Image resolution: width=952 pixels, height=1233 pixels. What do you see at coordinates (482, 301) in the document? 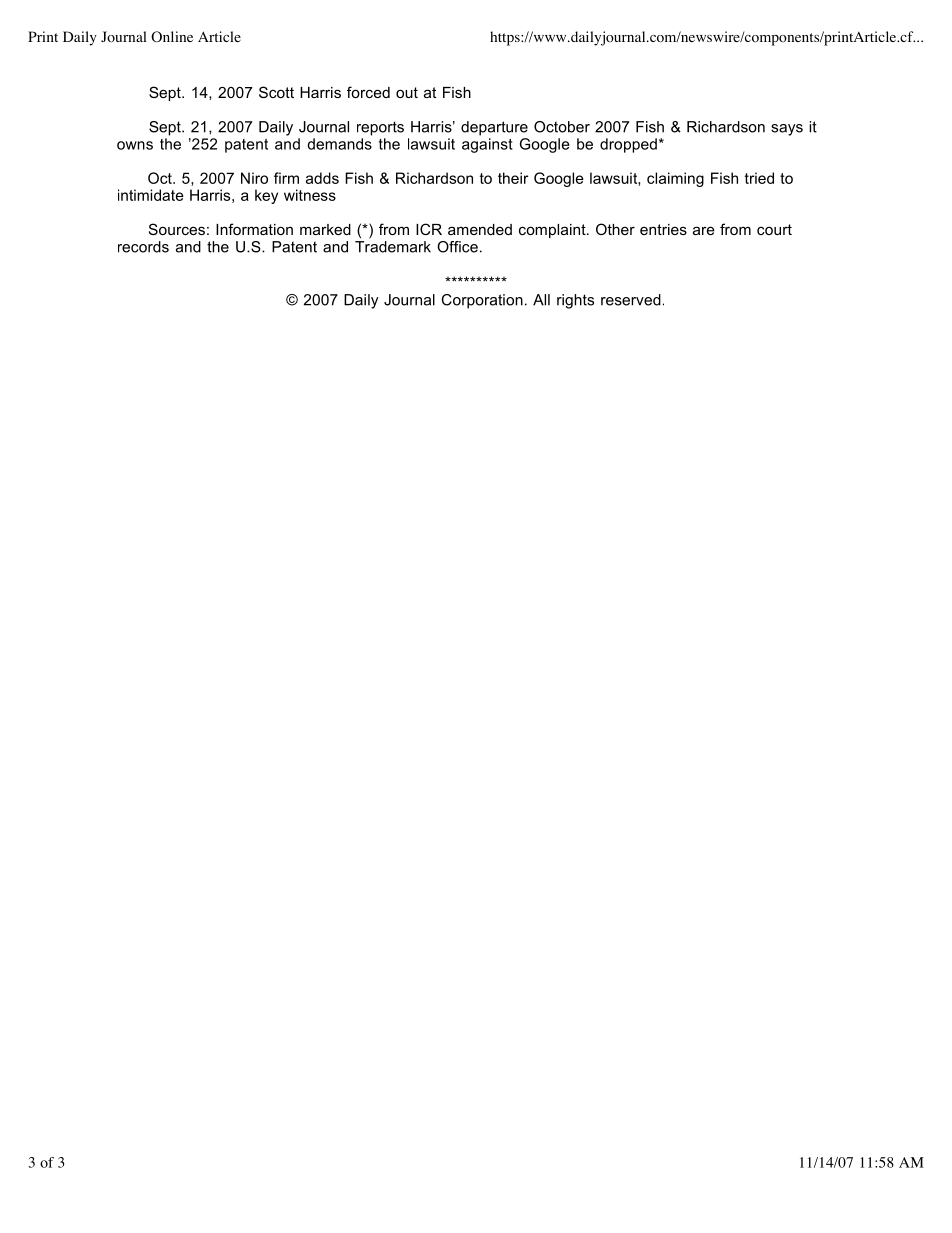
I see `Corporation` at bounding box center [482, 301].
